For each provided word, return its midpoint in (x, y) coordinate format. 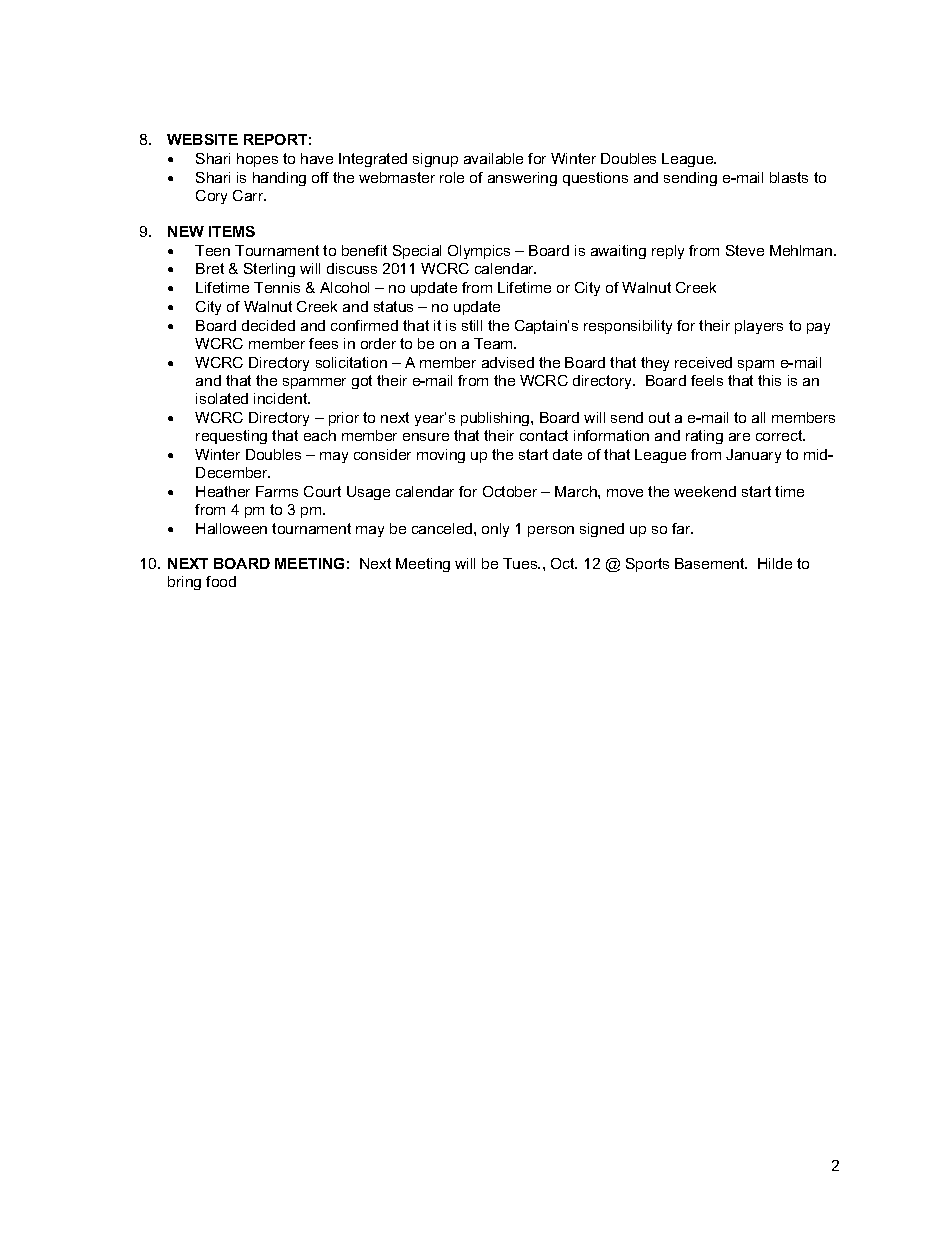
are (739, 437)
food (221, 581)
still (472, 325)
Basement (711, 563)
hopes (257, 160)
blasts (789, 177)
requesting (231, 437)
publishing (496, 419)
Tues (521, 563)
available (493, 158)
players (759, 327)
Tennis (277, 287)
